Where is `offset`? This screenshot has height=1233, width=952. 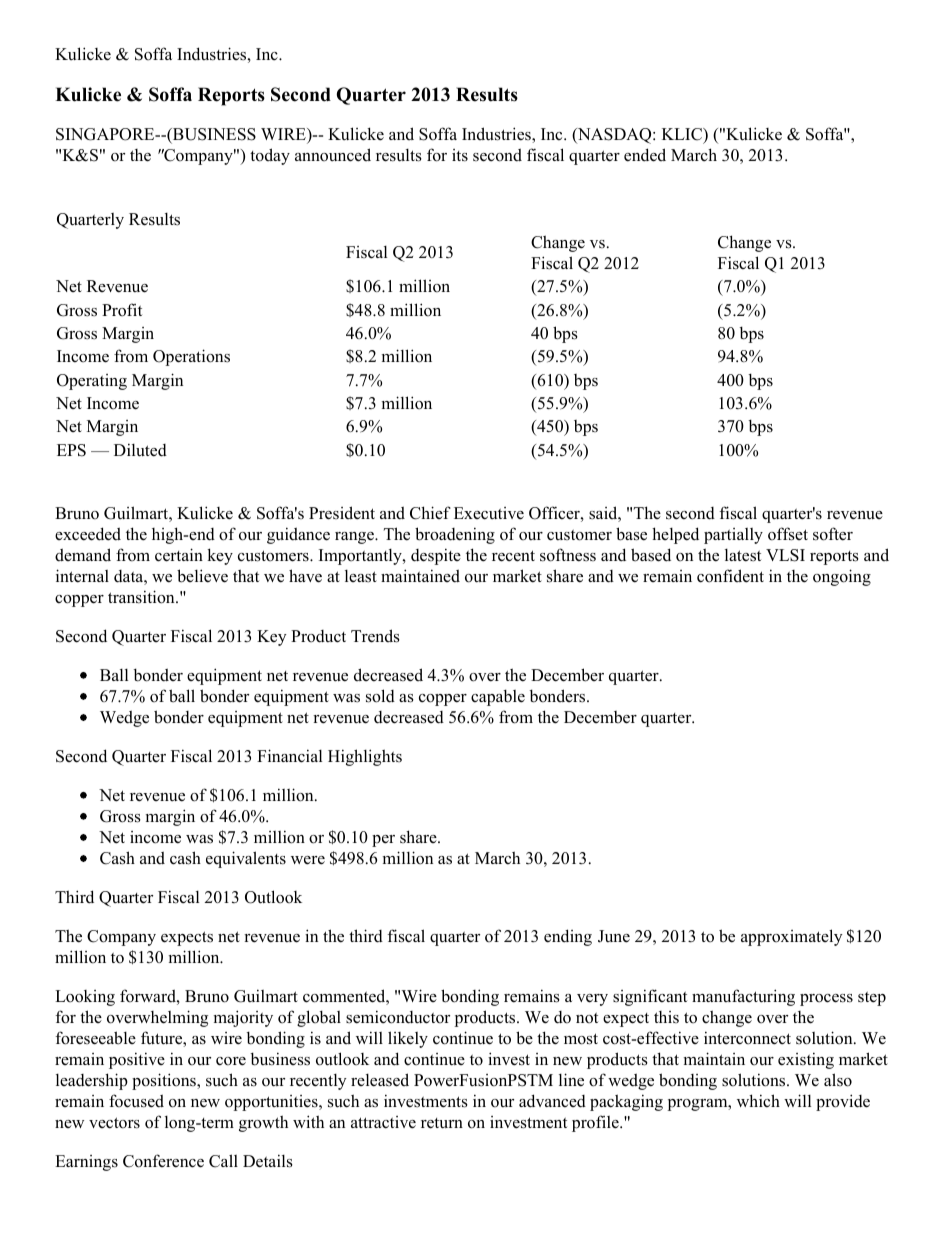
offset is located at coordinates (788, 534).
